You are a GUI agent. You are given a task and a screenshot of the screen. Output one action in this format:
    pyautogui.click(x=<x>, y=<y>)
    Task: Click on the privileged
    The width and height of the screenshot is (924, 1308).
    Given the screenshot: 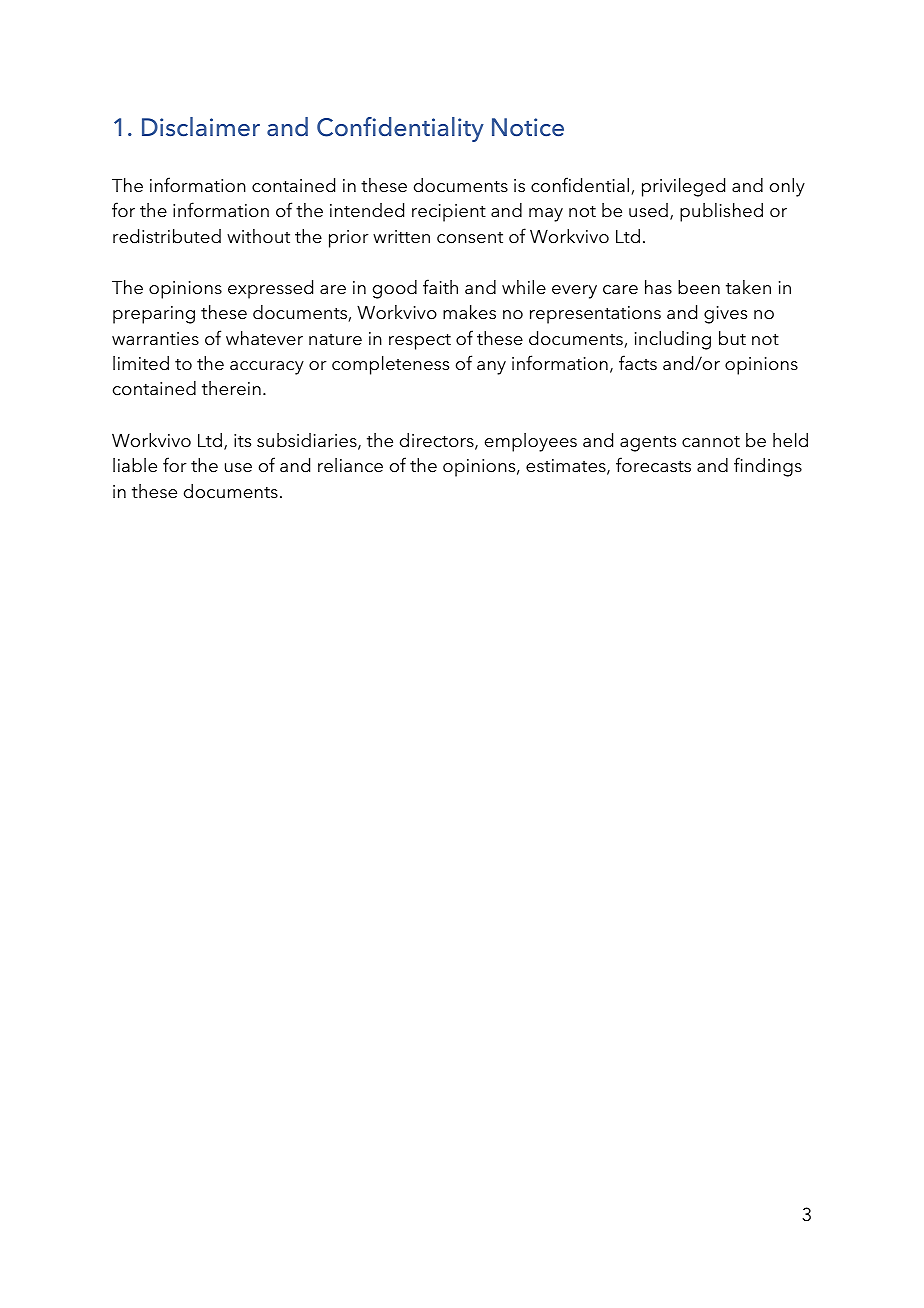 What is the action you would take?
    pyautogui.click(x=683, y=187)
